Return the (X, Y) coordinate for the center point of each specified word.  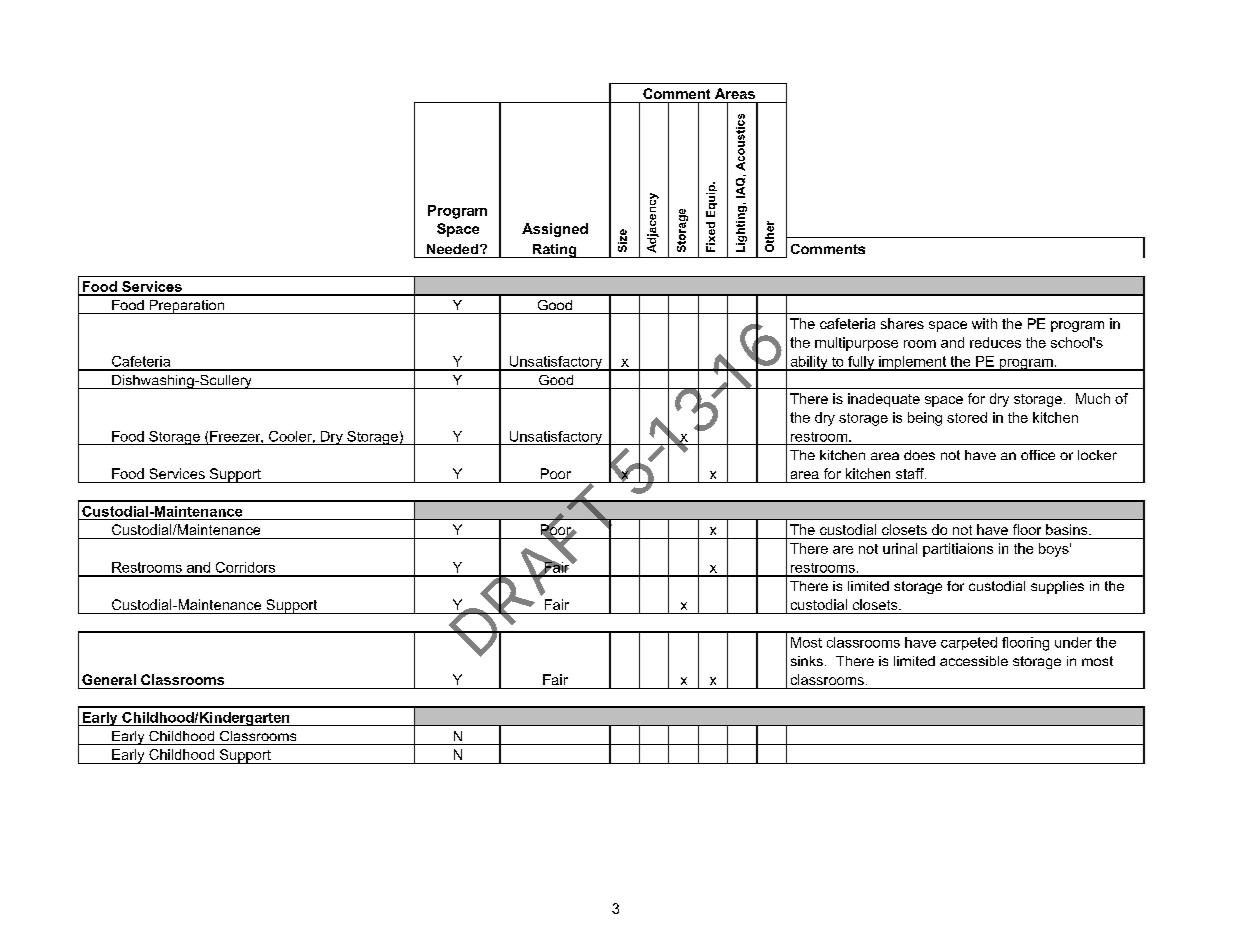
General (109, 679)
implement (913, 363)
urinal (900, 548)
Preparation (186, 307)
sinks (807, 661)
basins (1068, 529)
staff (911, 473)
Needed (452, 249)
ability (809, 363)
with (984, 323)
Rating (554, 251)
